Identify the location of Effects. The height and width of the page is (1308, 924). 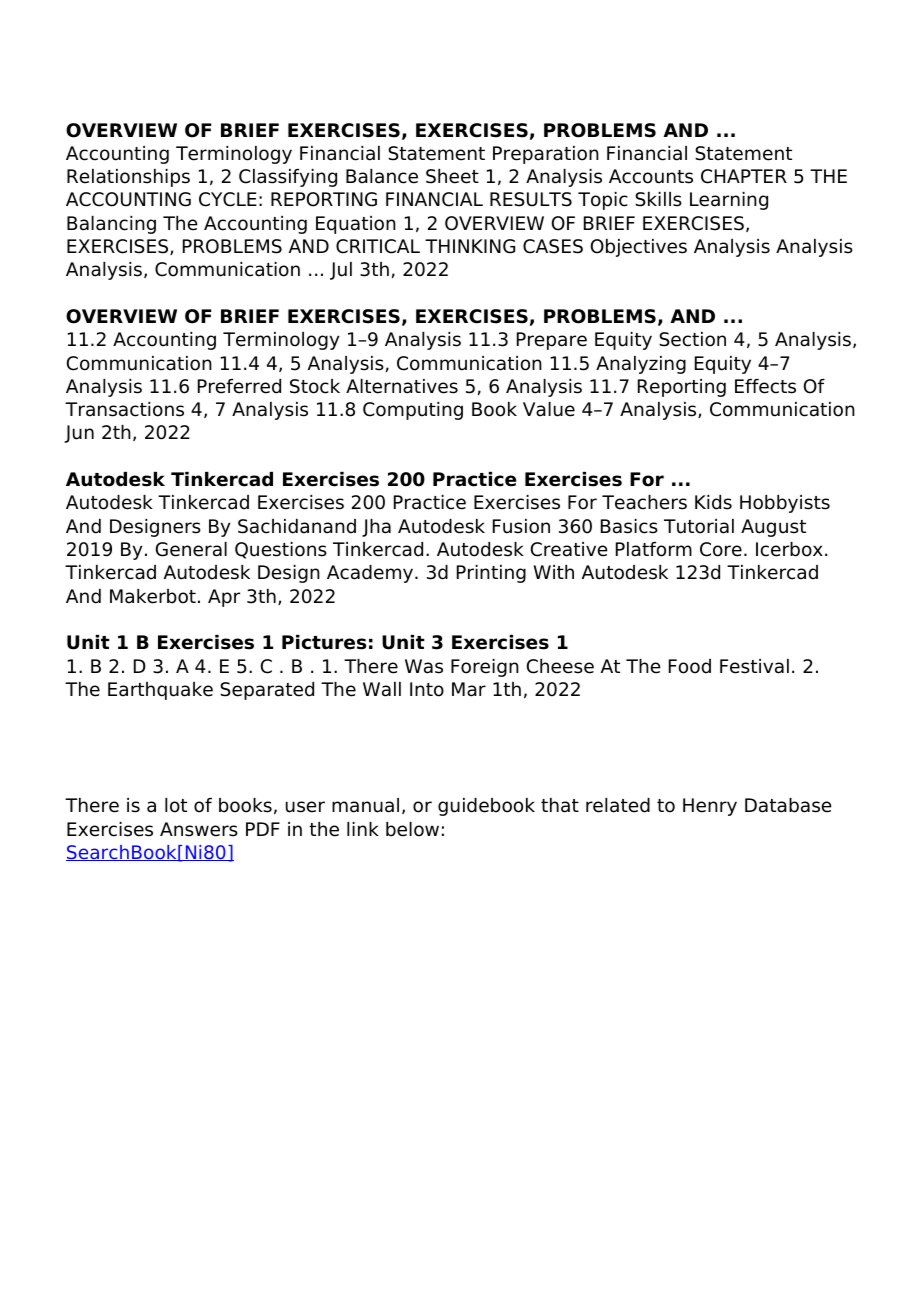
(765, 386).
